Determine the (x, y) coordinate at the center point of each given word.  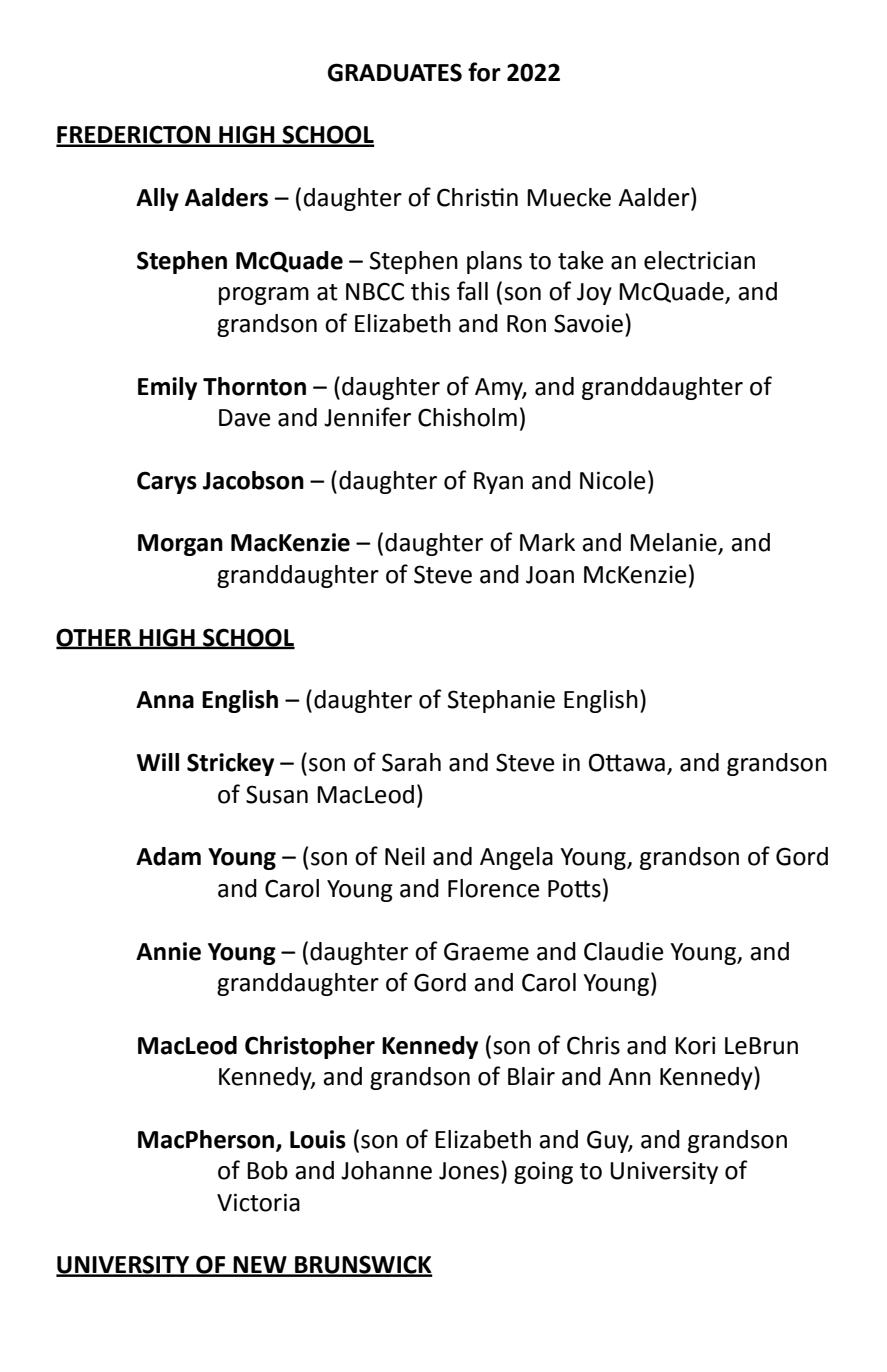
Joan (550, 575)
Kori (695, 1045)
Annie (168, 951)
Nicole (613, 480)
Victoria (258, 1202)
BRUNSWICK (363, 1265)
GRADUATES (395, 72)
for (484, 72)
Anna (165, 700)
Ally (157, 199)
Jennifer (367, 417)
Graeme (486, 951)
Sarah (411, 762)
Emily (167, 388)
